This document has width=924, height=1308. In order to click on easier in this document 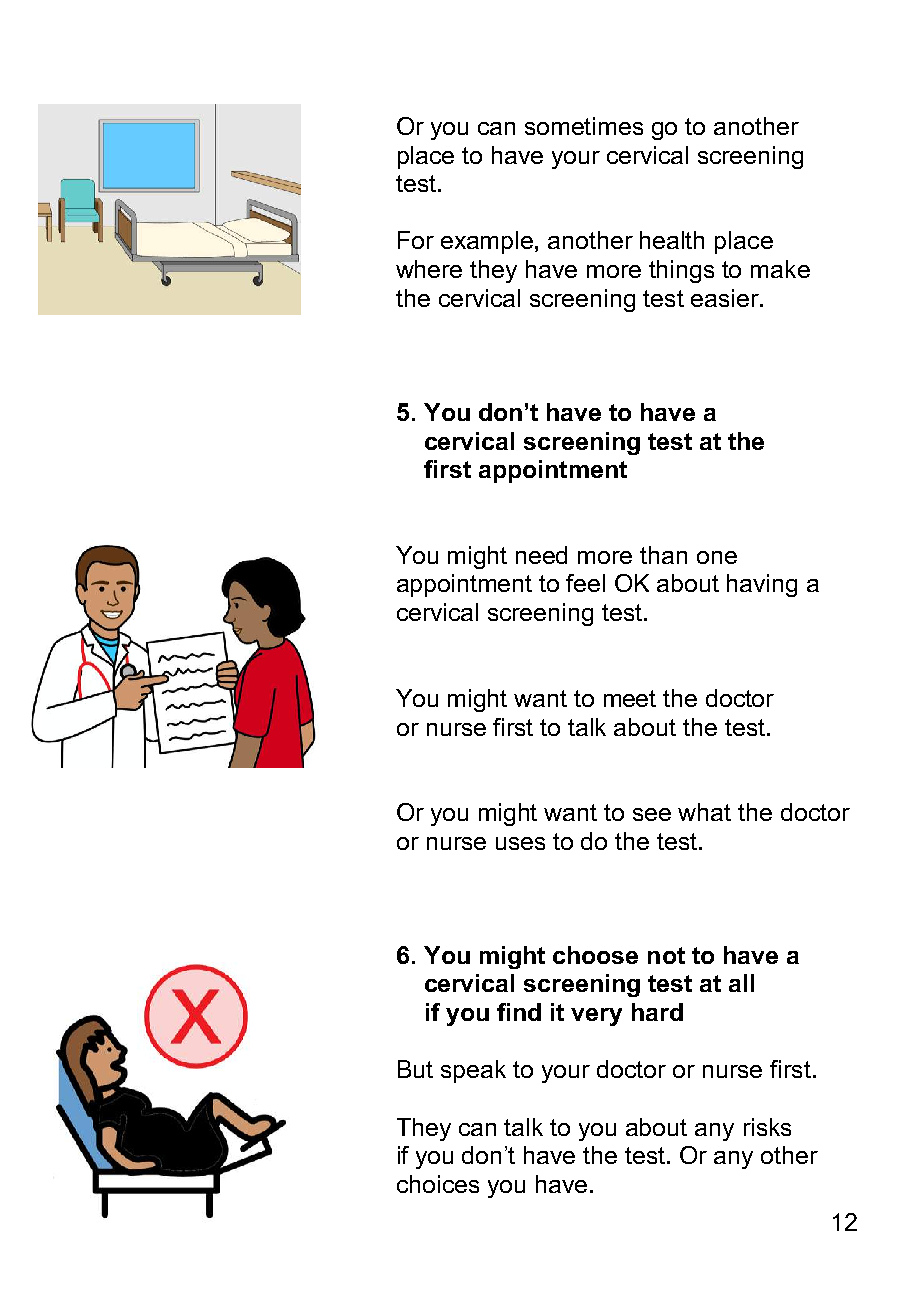, I will do `click(726, 298)`.
